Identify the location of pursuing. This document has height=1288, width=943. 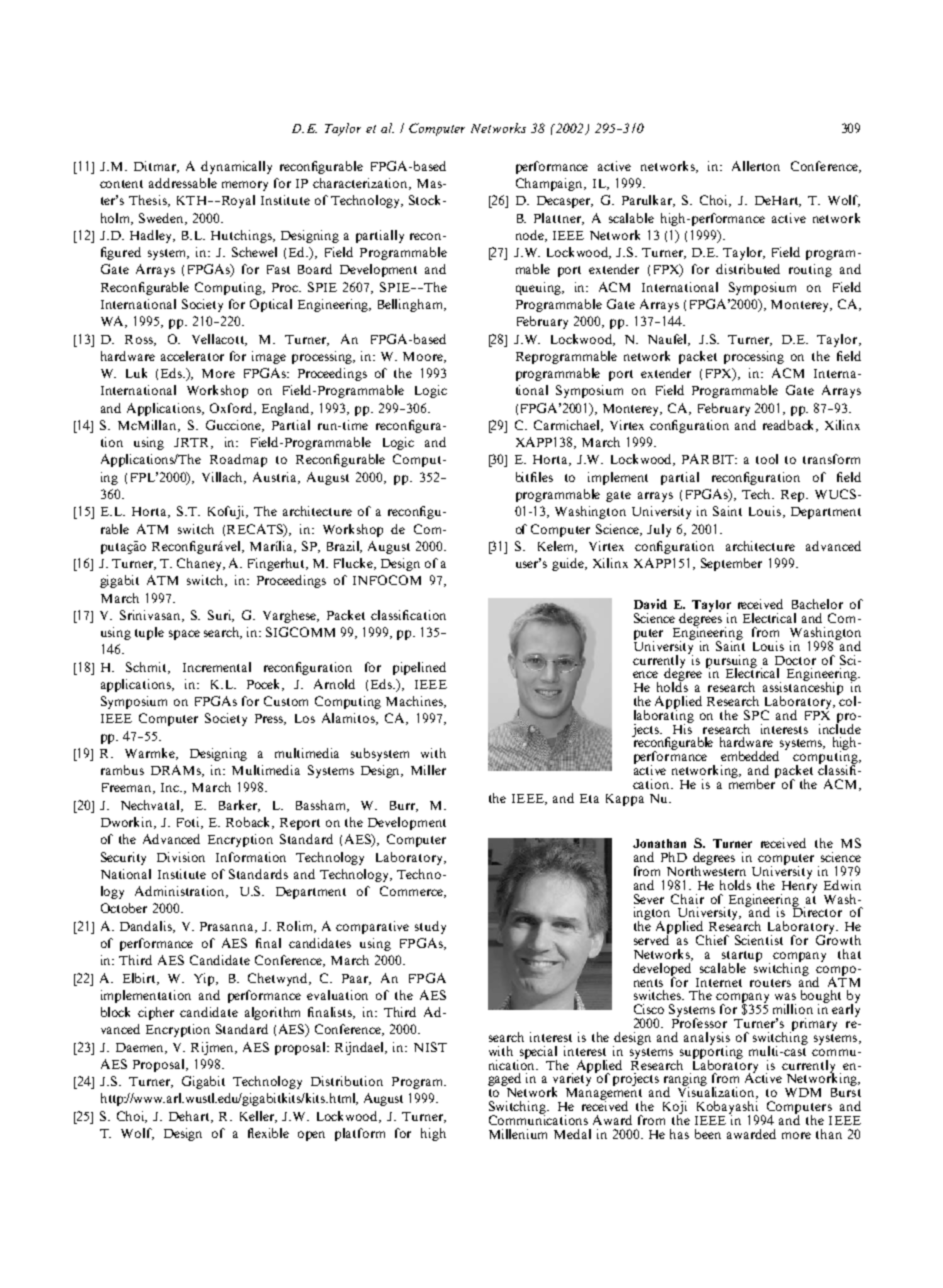
(731, 662).
